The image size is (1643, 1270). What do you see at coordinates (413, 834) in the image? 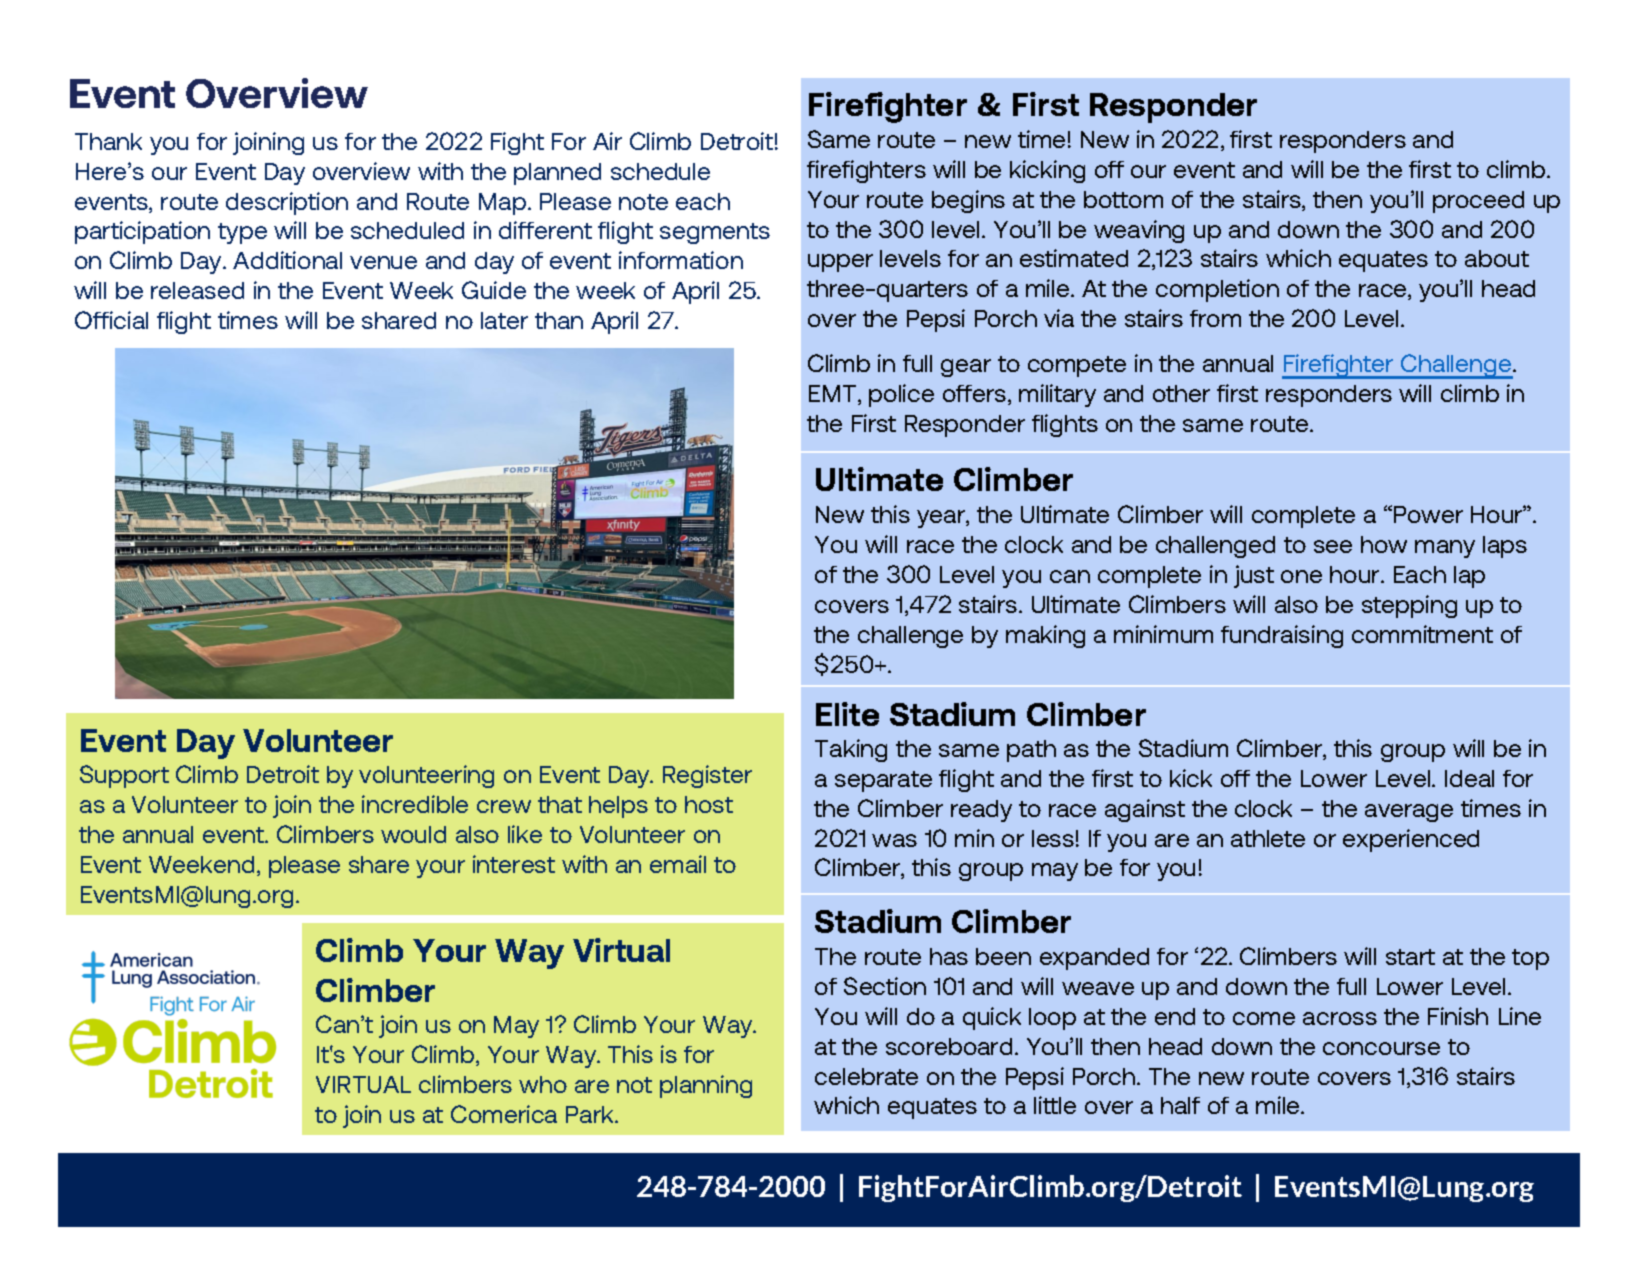
I see `would` at bounding box center [413, 834].
